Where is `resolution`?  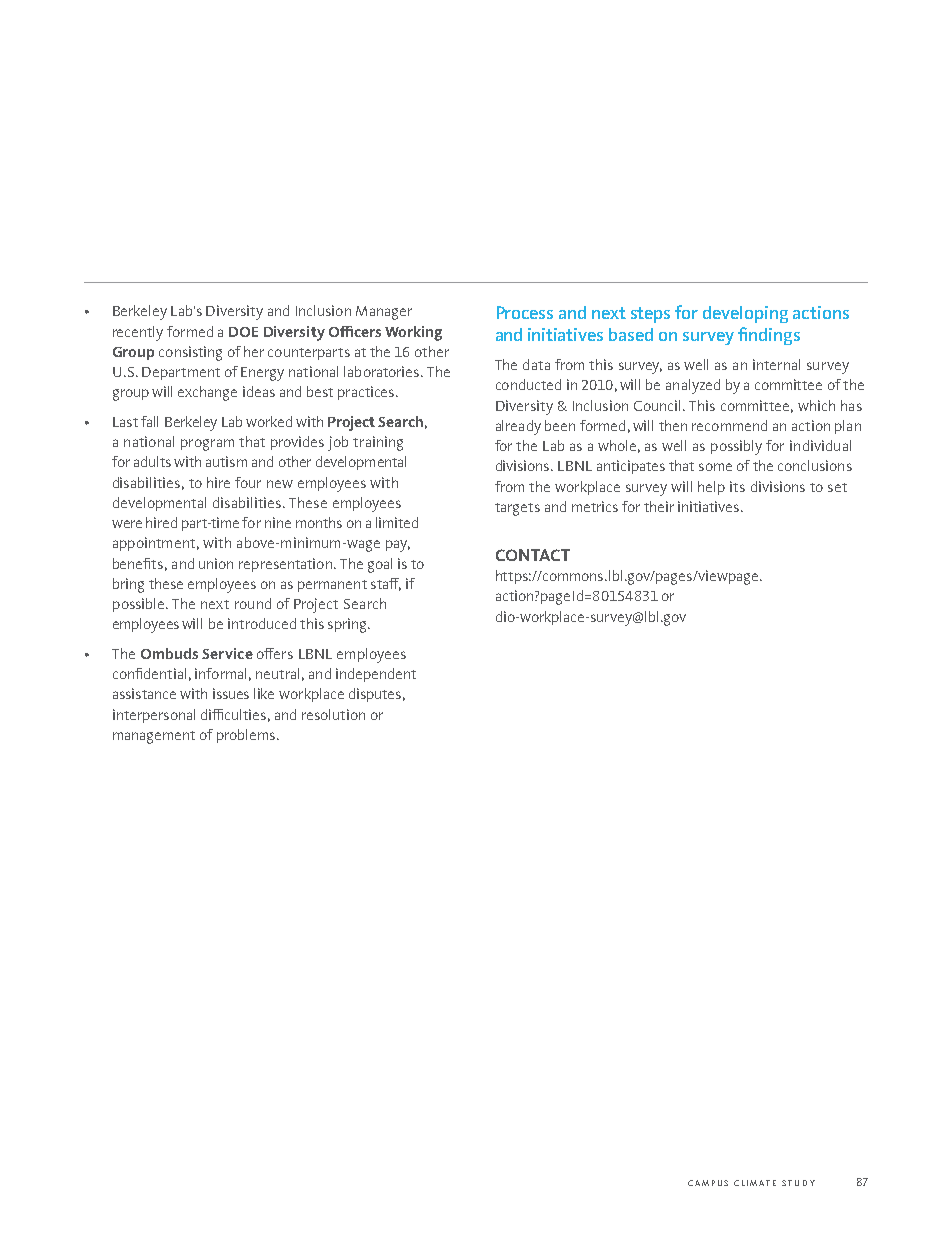
resolution is located at coordinates (333, 714).
